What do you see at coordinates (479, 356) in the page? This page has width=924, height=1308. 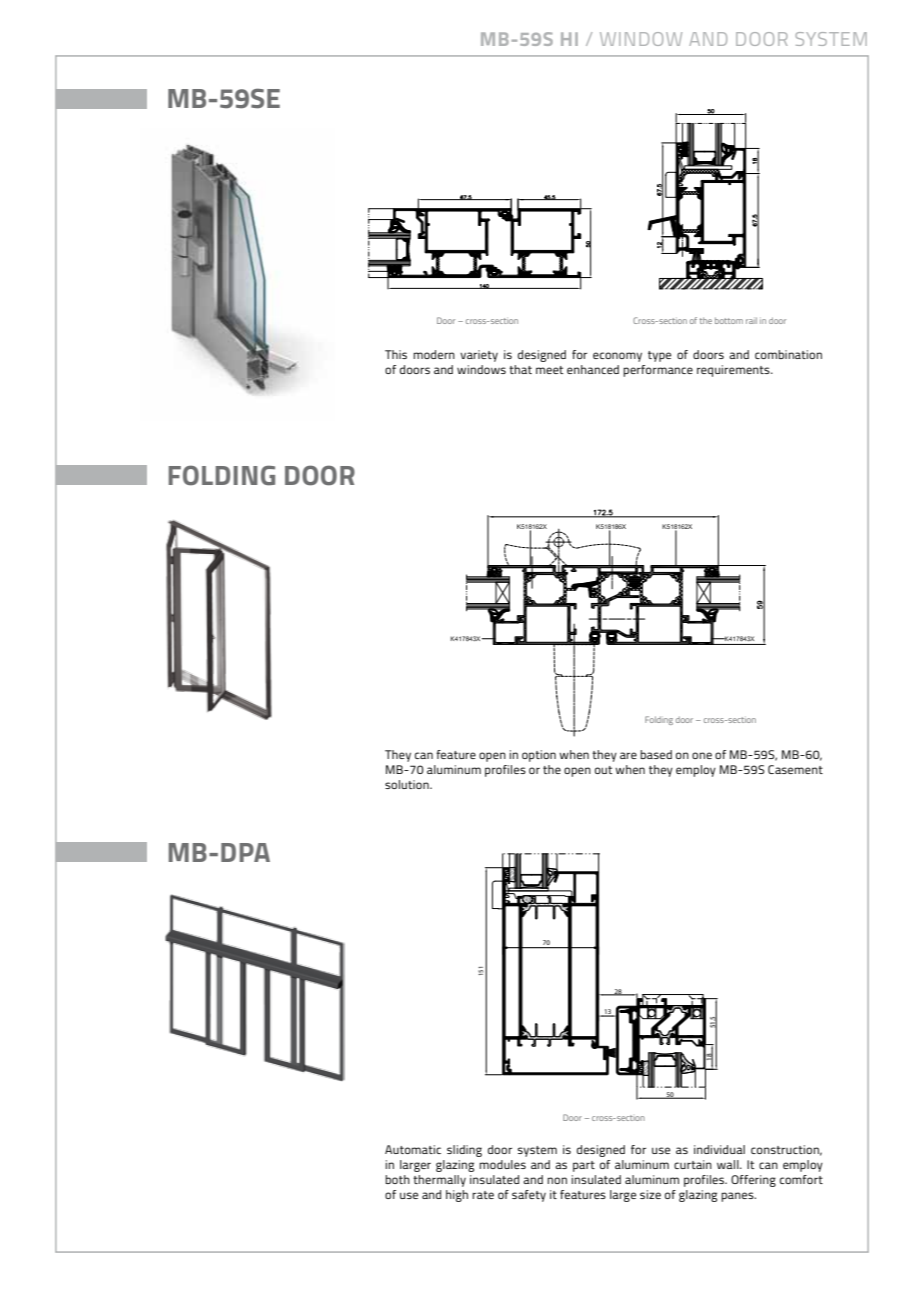 I see `variety` at bounding box center [479, 356].
